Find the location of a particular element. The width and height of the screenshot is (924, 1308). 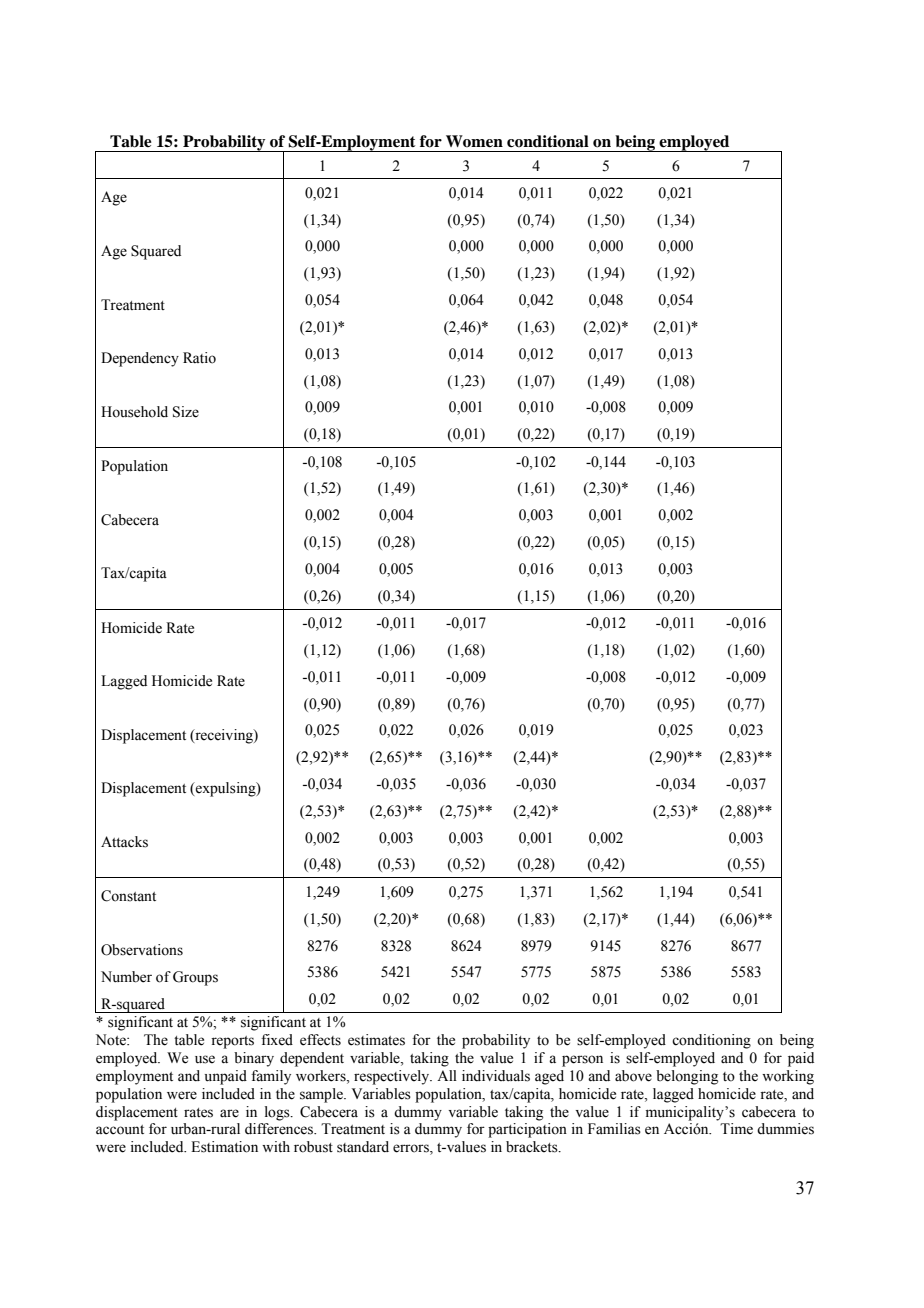

Attacks is located at coordinates (124, 842).
